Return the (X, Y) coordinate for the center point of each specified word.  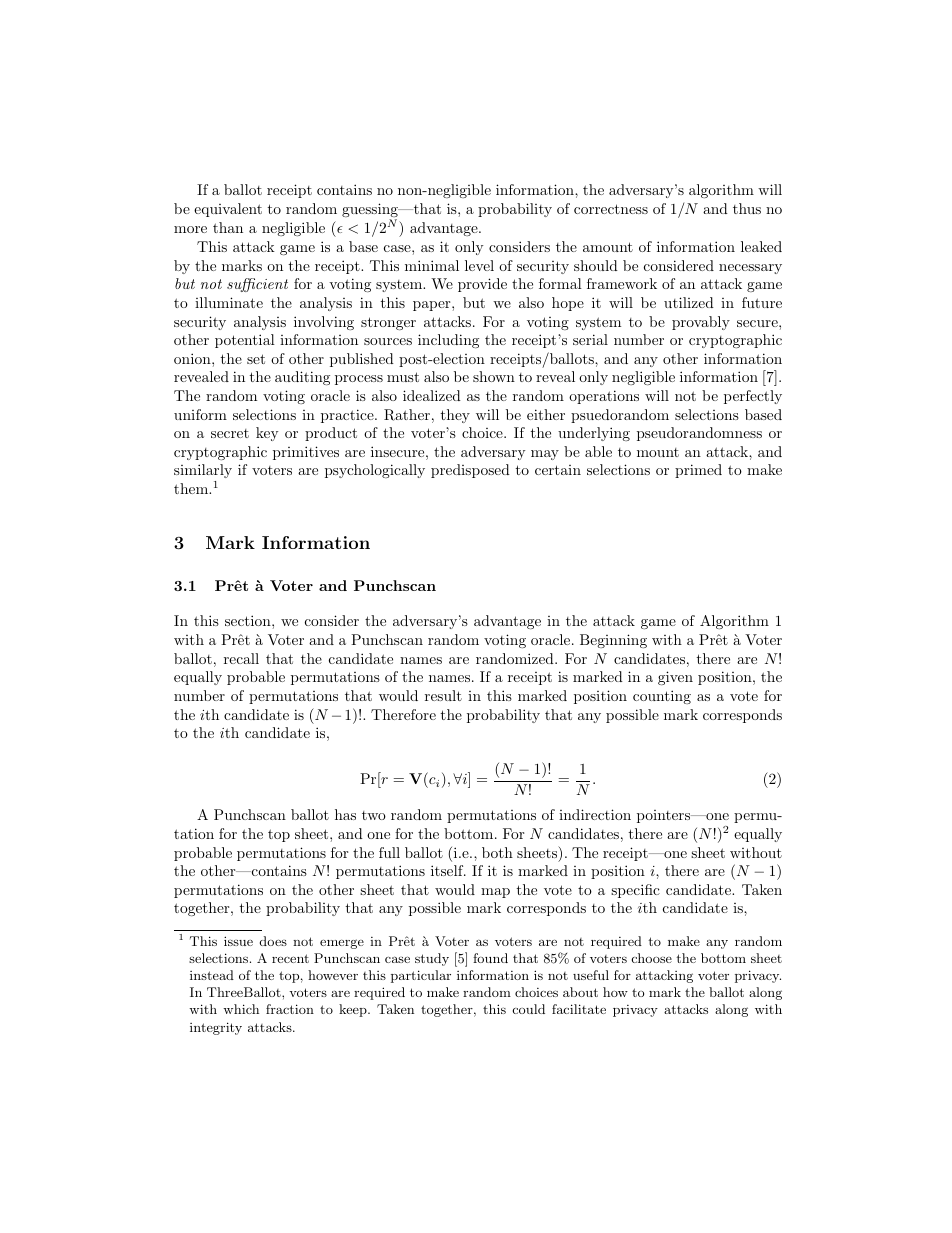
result (443, 695)
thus (747, 208)
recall (241, 658)
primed (698, 471)
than (228, 227)
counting (662, 697)
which (241, 1009)
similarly (203, 473)
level (479, 265)
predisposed (470, 471)
